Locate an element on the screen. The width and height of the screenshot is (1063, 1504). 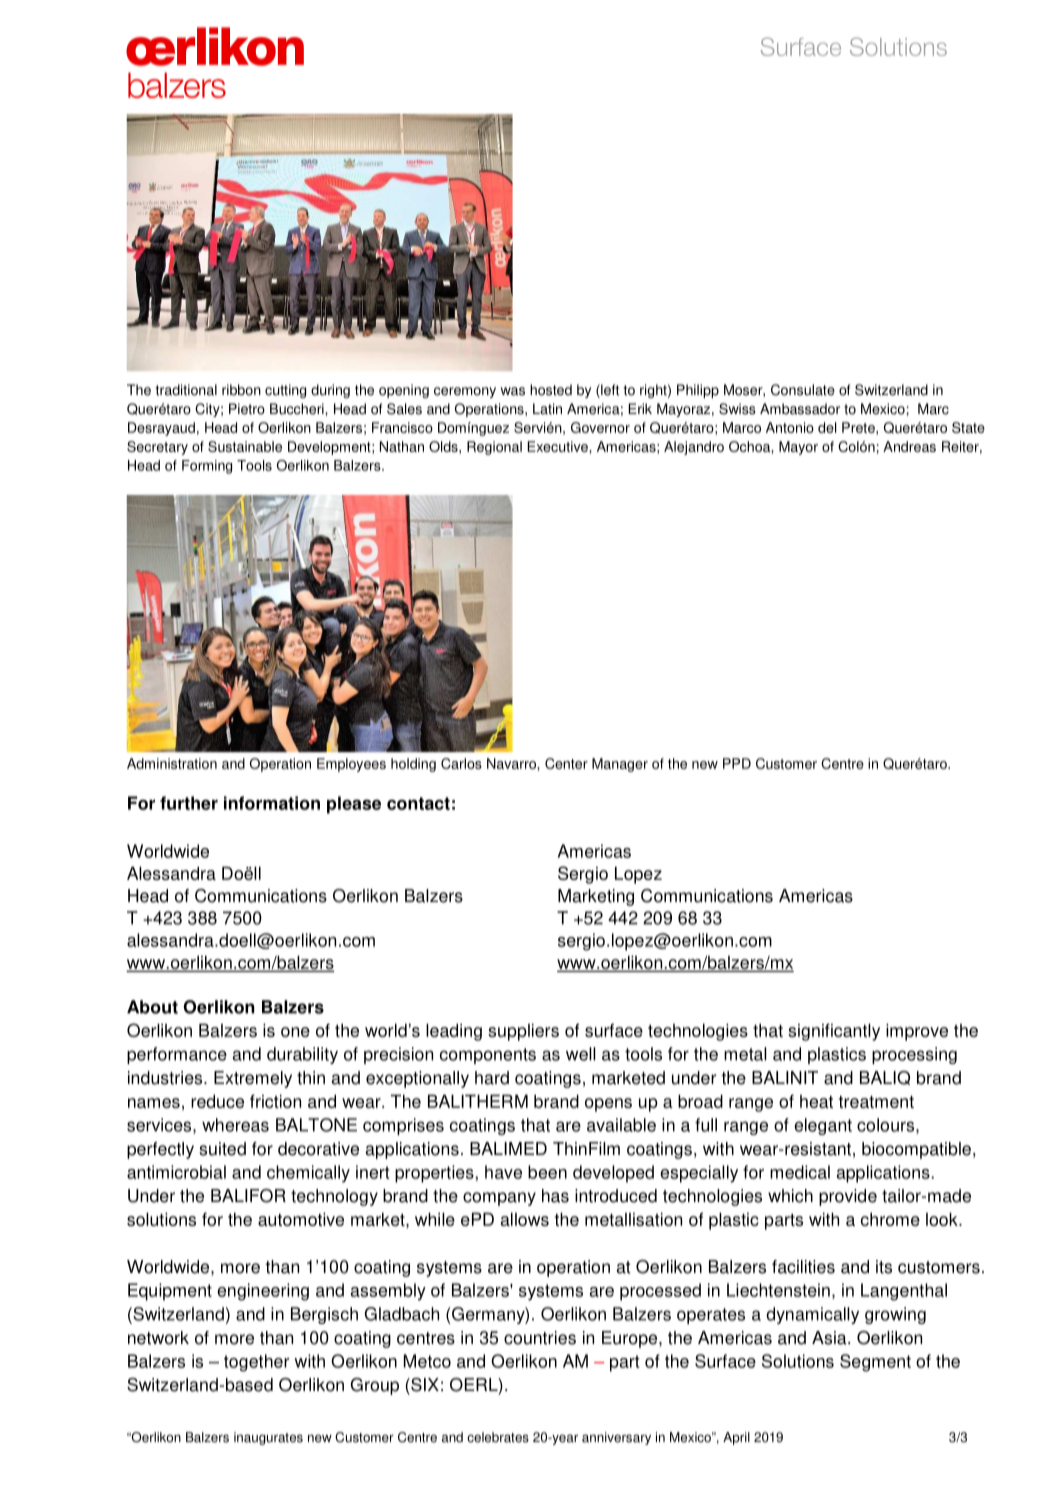
Pietro is located at coordinates (247, 409).
